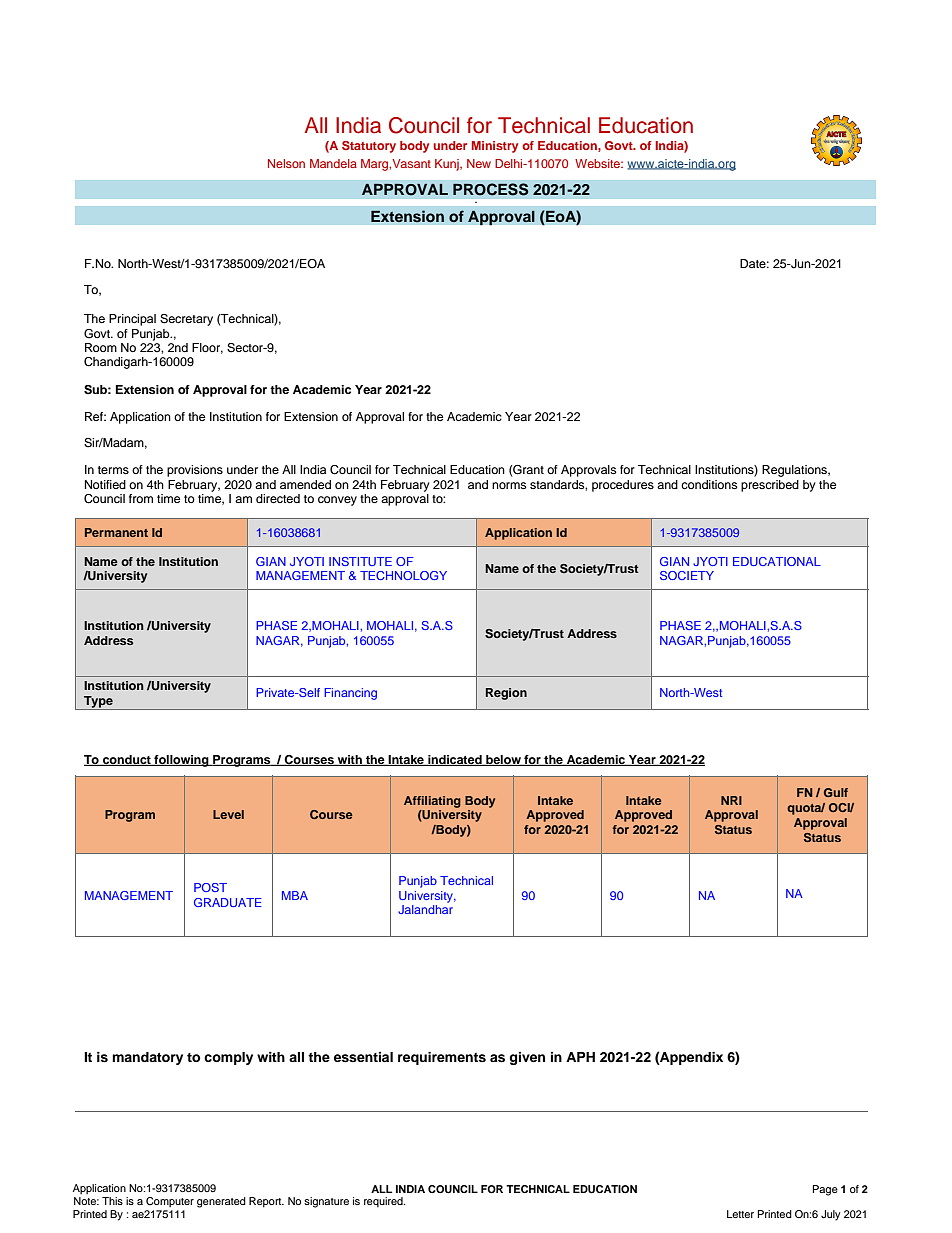 The height and width of the page is (1233, 952). I want to click on Letter, so click(740, 1214).
